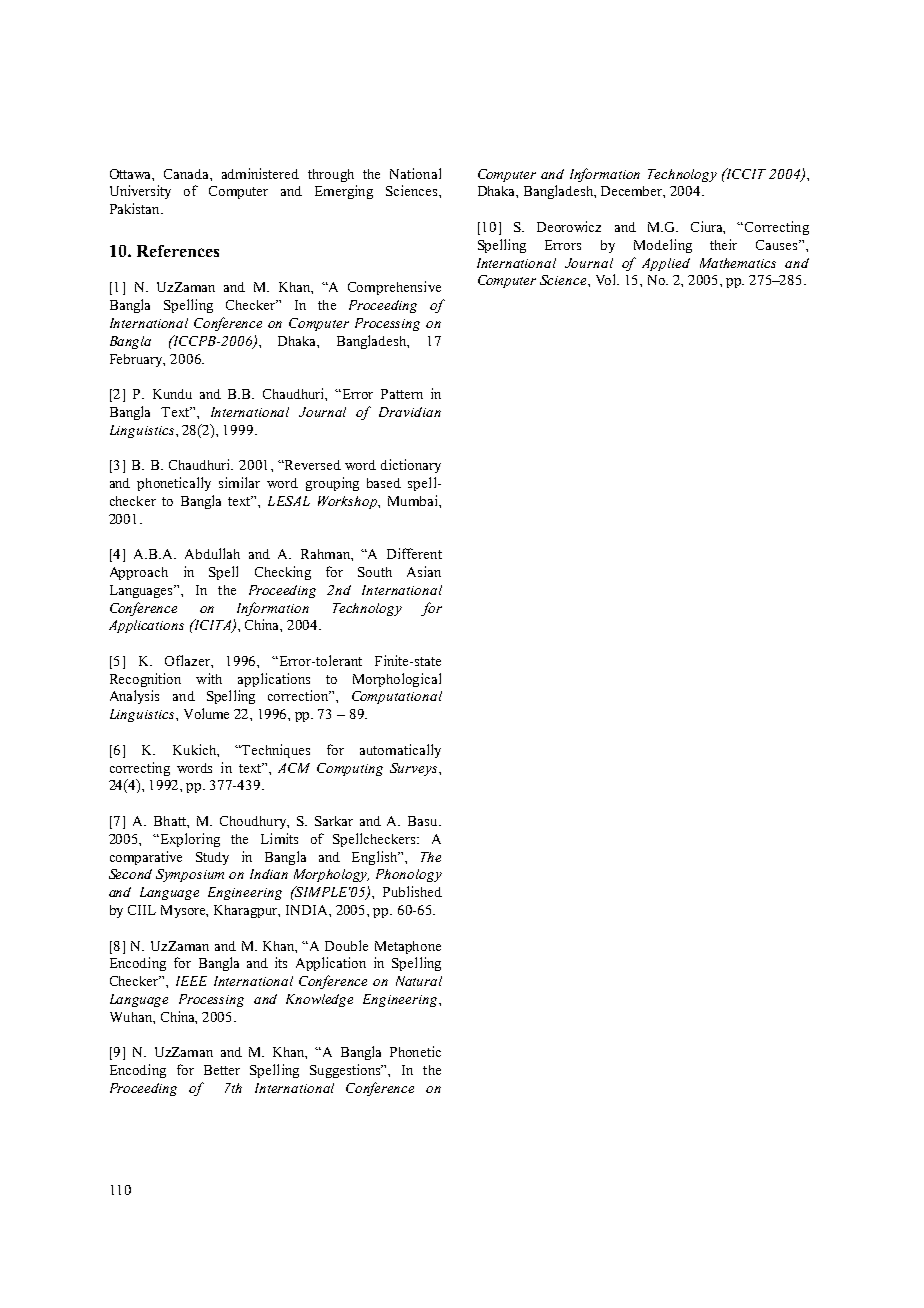 This image has width=924, height=1308. Describe the element at coordinates (222, 1070) in the image. I see `Better` at that location.
